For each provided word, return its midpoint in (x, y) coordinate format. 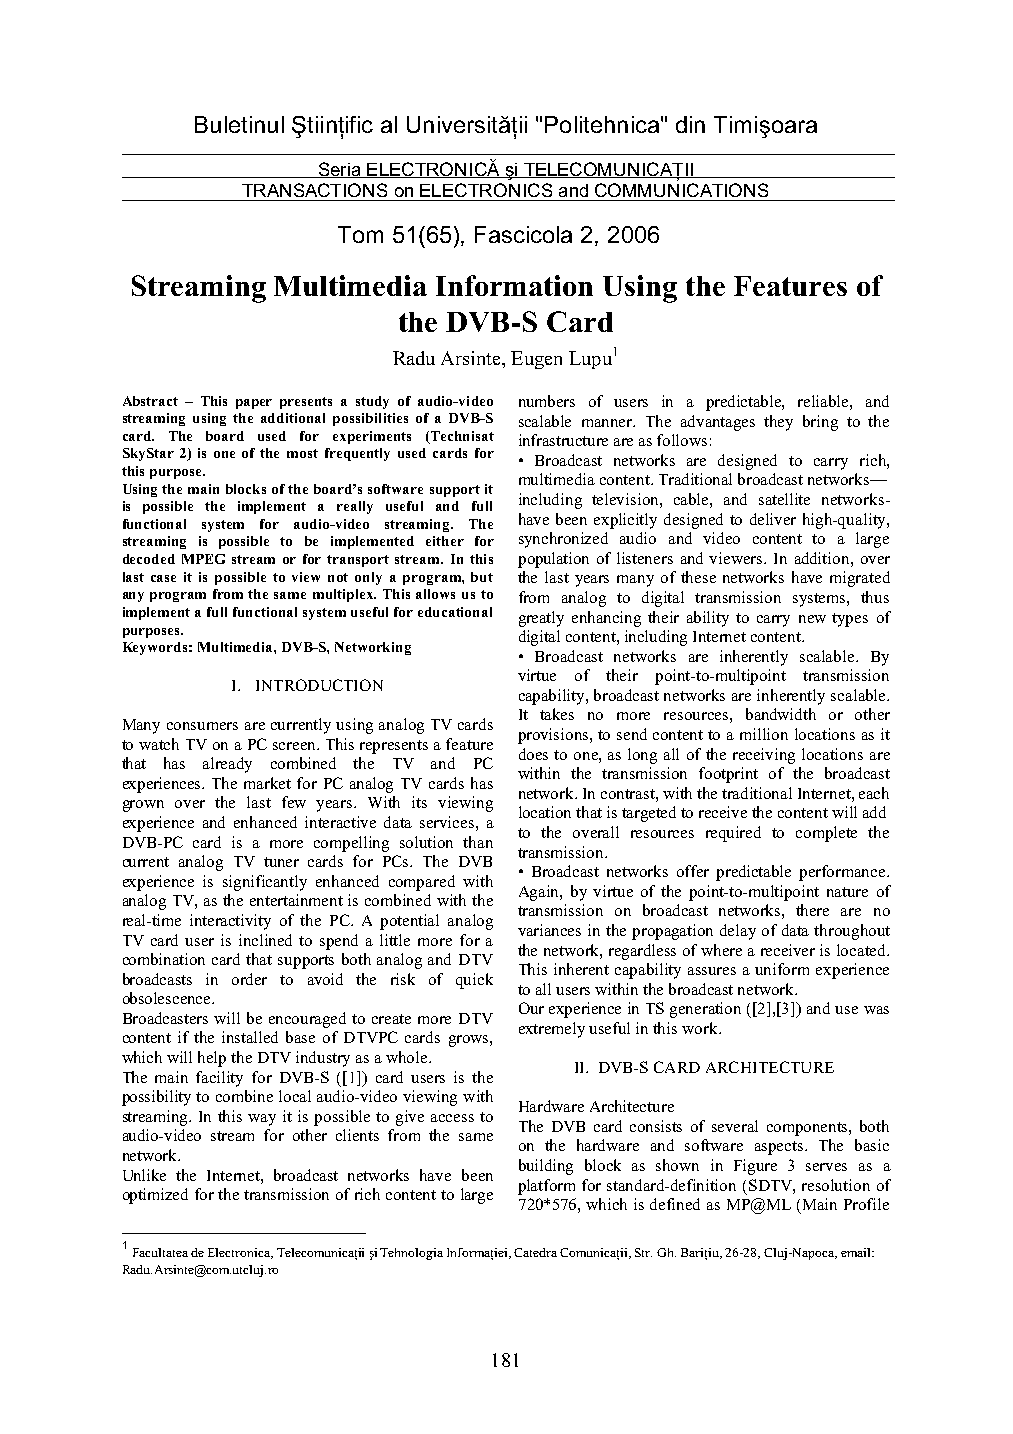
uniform (782, 969)
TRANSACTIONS (314, 190)
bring (820, 423)
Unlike (144, 1175)
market (267, 783)
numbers (547, 401)
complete (826, 834)
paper (254, 404)
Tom (360, 234)
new (812, 619)
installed (250, 1037)
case (163, 578)
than (478, 842)
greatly (541, 619)
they (778, 423)
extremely (552, 1030)
